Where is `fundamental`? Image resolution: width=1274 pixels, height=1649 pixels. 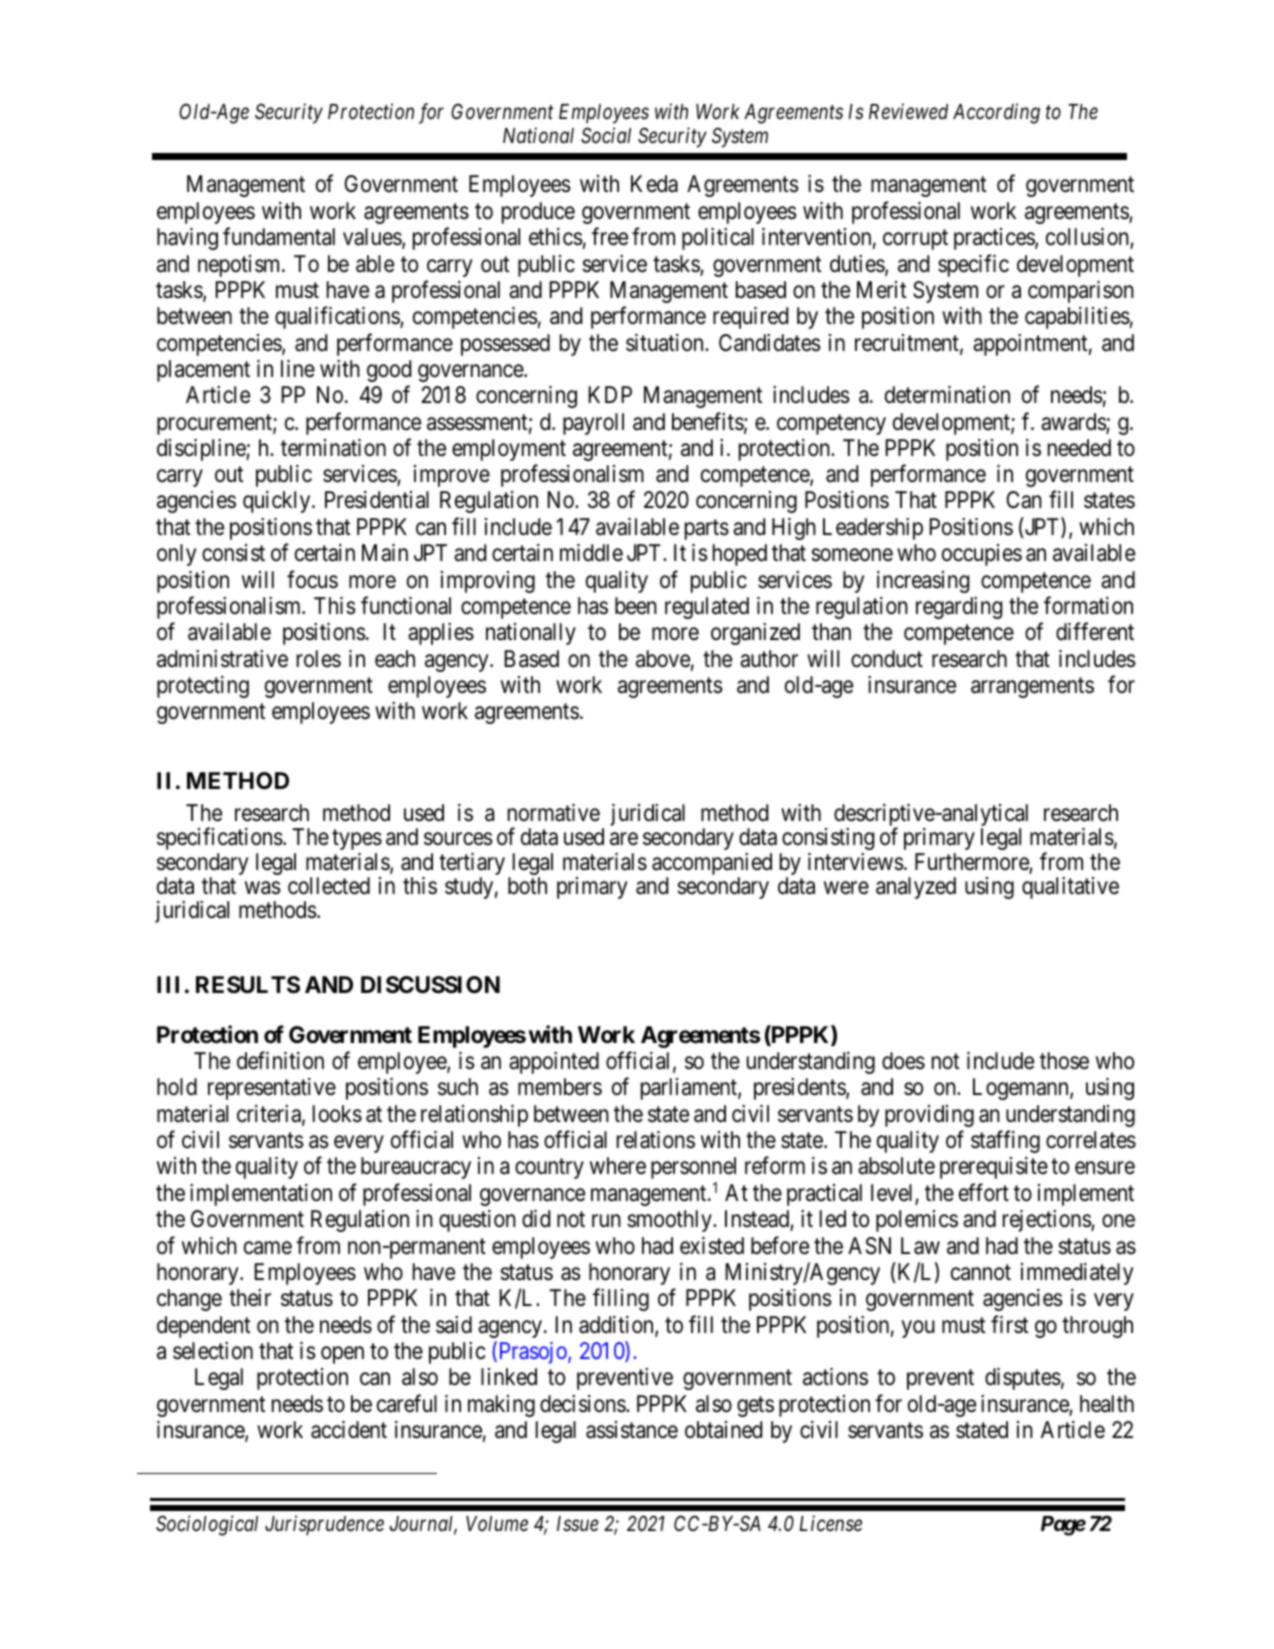
fundamental is located at coordinates (279, 236).
